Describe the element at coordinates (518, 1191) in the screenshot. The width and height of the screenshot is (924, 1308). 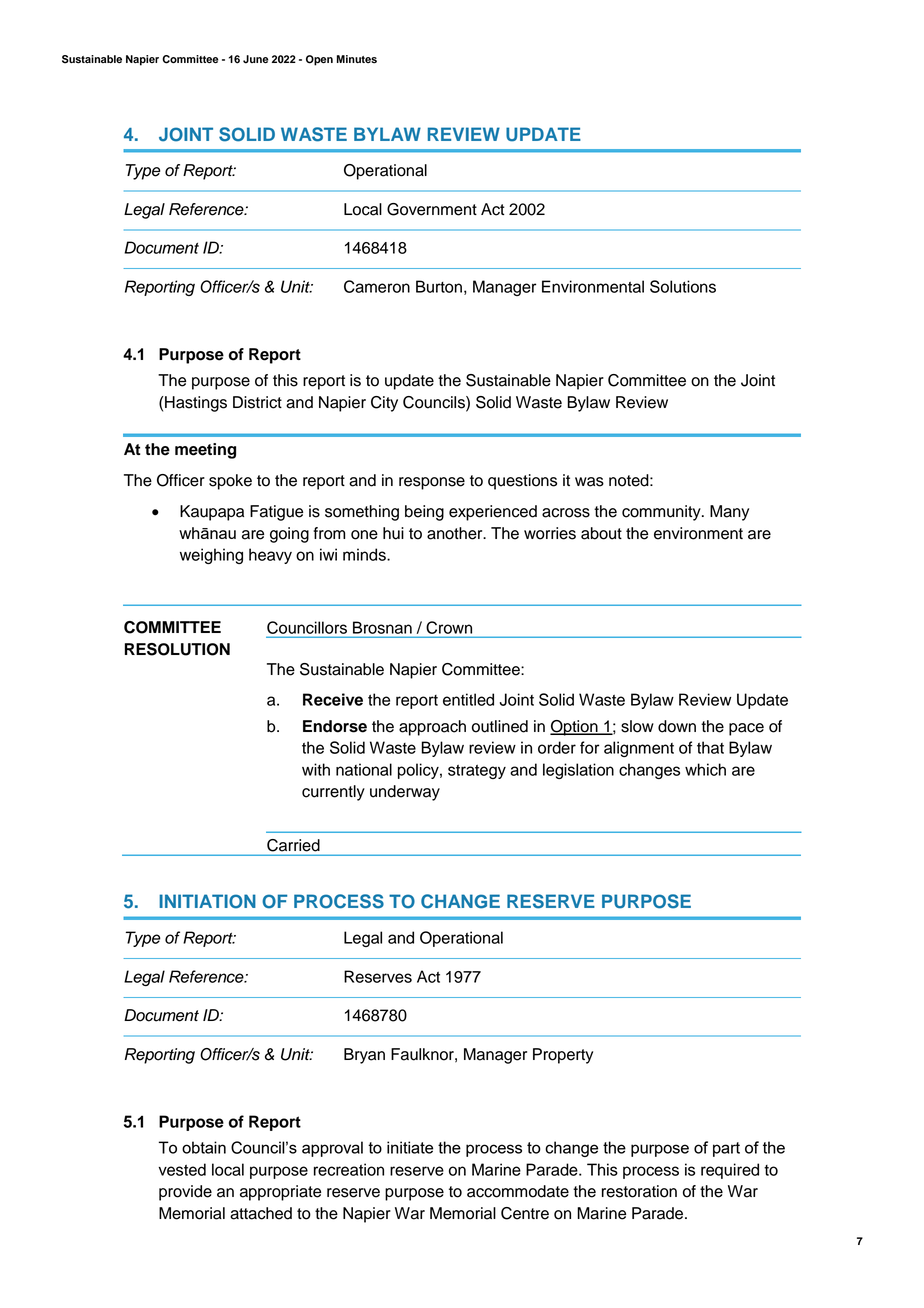
I see `accommodate` at that location.
